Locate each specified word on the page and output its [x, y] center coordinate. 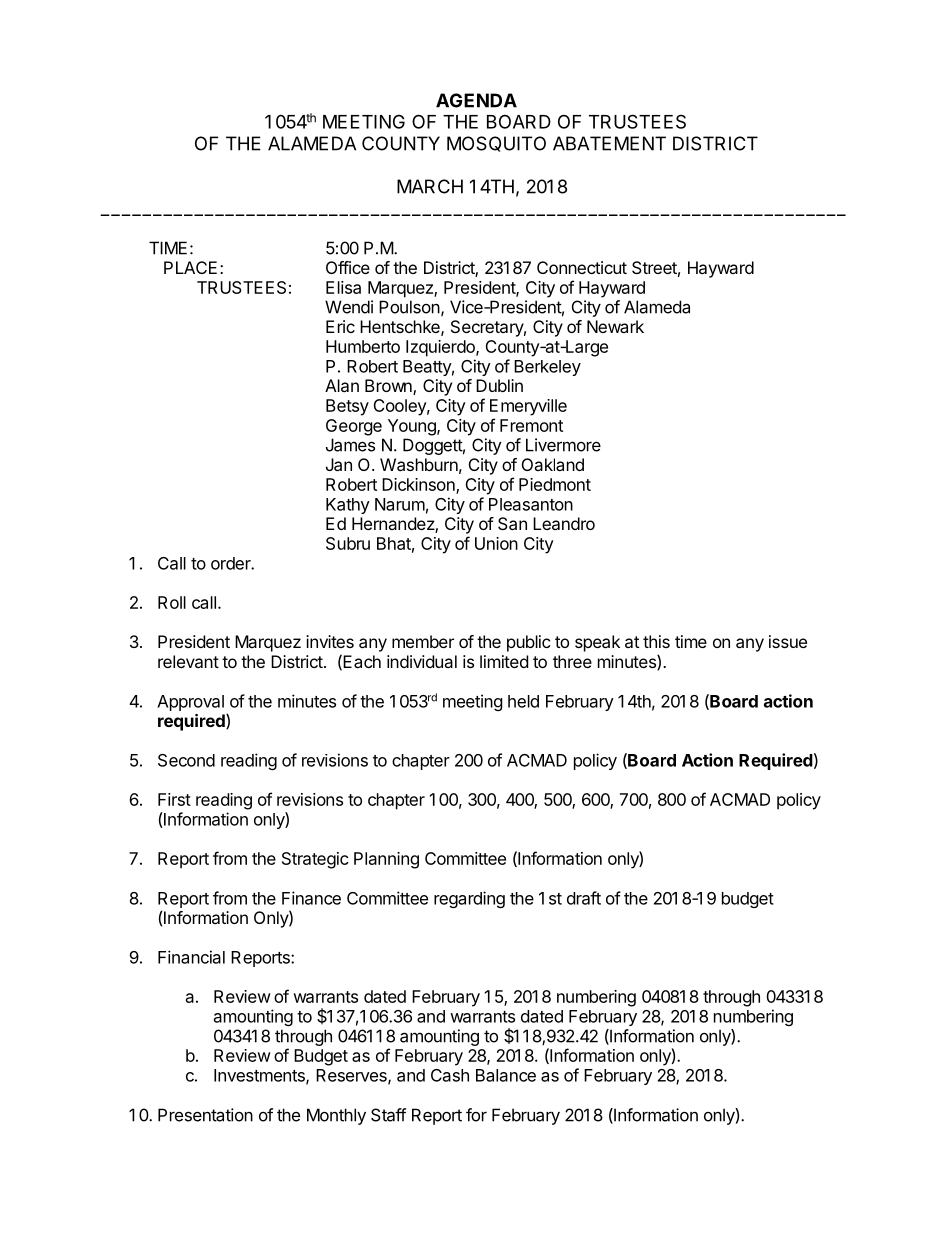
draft [584, 898]
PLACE [190, 267]
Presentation [205, 1115]
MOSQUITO [496, 144]
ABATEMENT [609, 143]
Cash [450, 1075]
